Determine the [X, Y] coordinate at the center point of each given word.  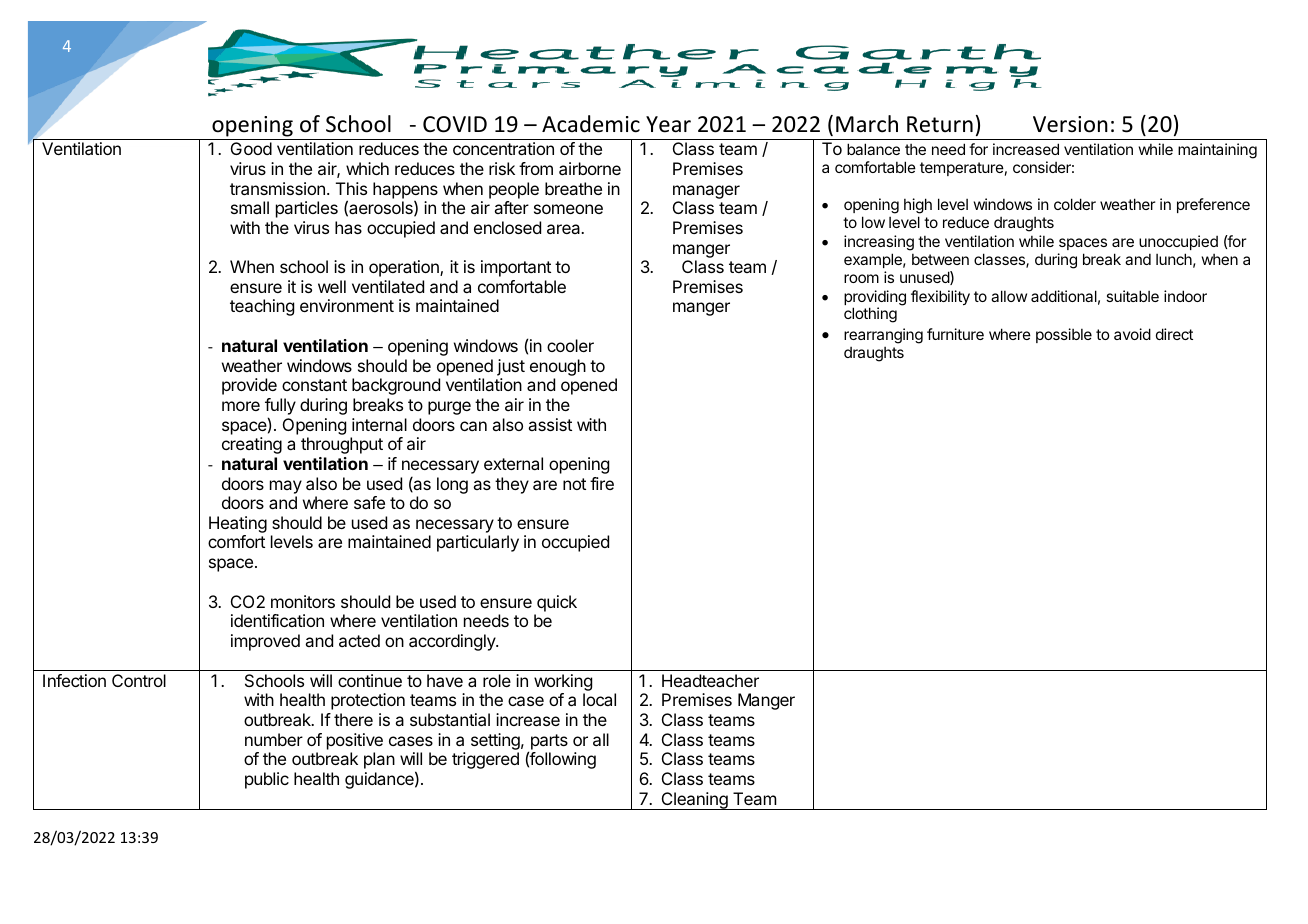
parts [548, 743]
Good [251, 148]
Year [668, 124]
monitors [303, 601]
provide [249, 386]
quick [557, 603]
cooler [570, 345]
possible [1064, 335]
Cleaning [694, 801]
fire [602, 483]
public [267, 780]
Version [1070, 124]
